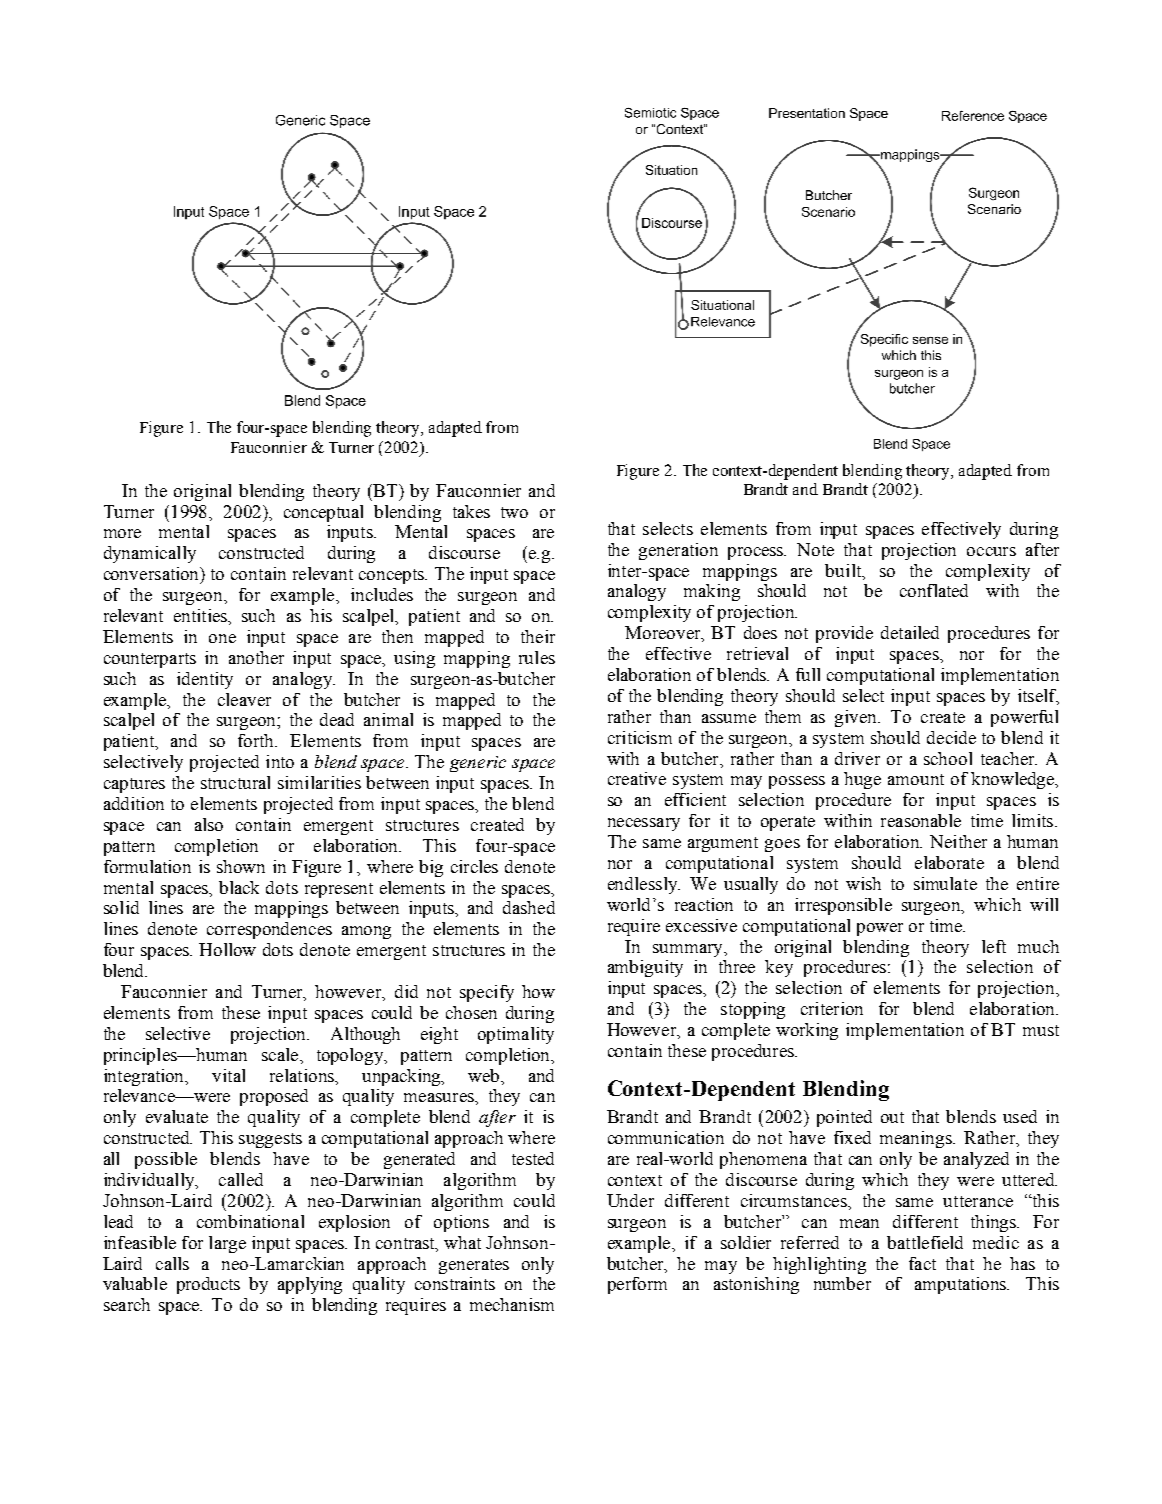  Describe the element at coordinates (150, 554) in the document. I see `dynamically` at that location.
